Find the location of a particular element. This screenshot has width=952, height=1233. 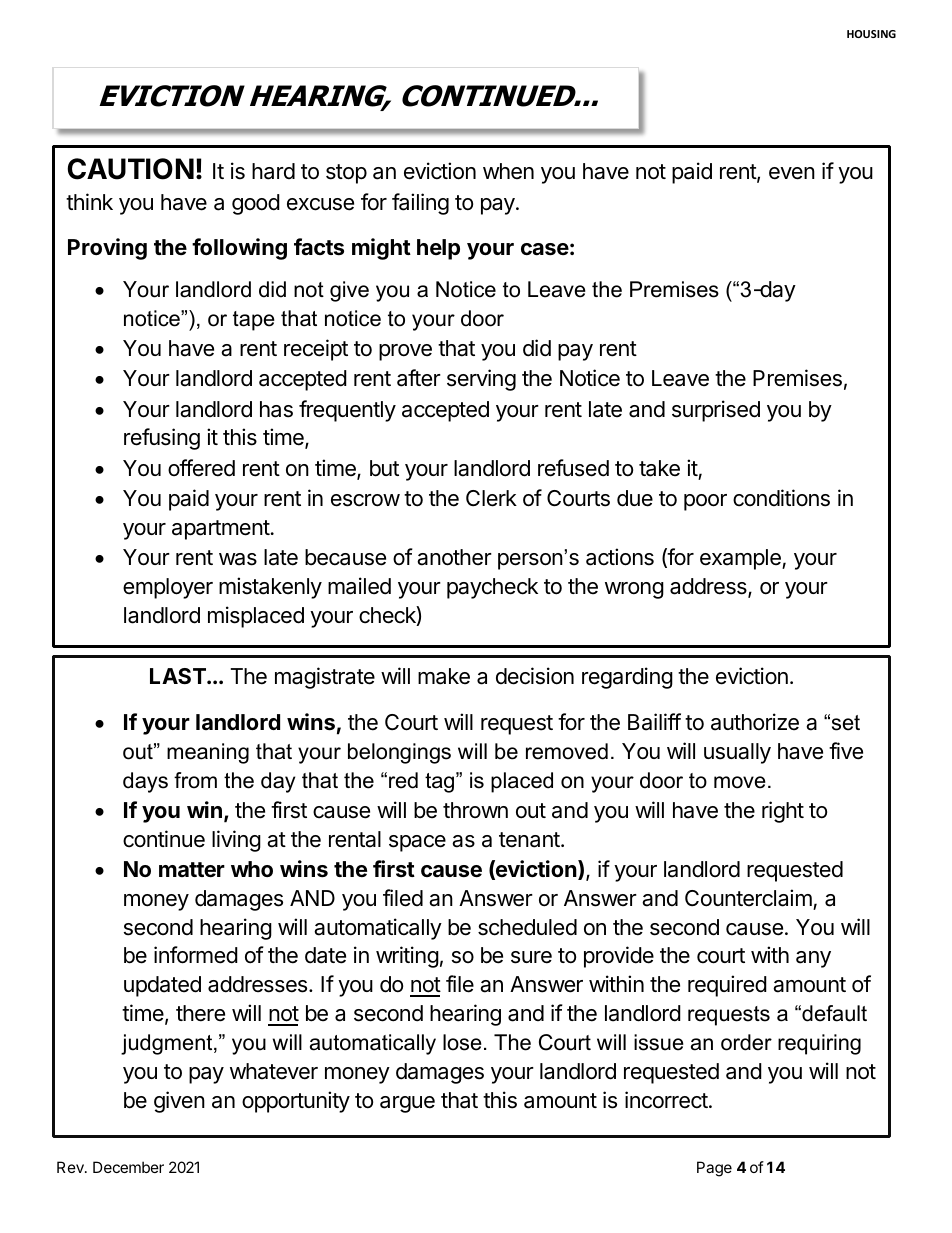

Page is located at coordinates (714, 1169).
